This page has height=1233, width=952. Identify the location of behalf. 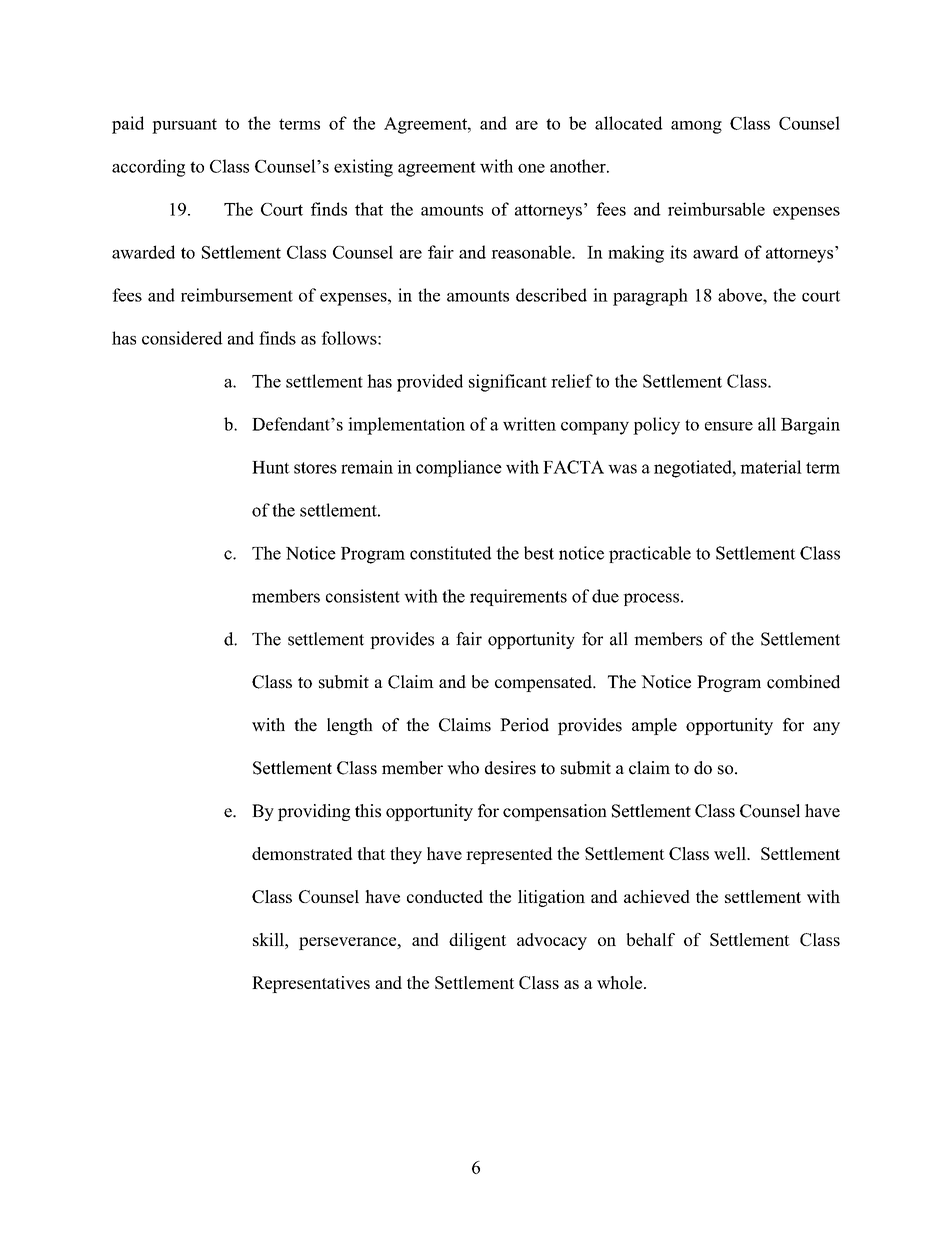
(651, 939).
